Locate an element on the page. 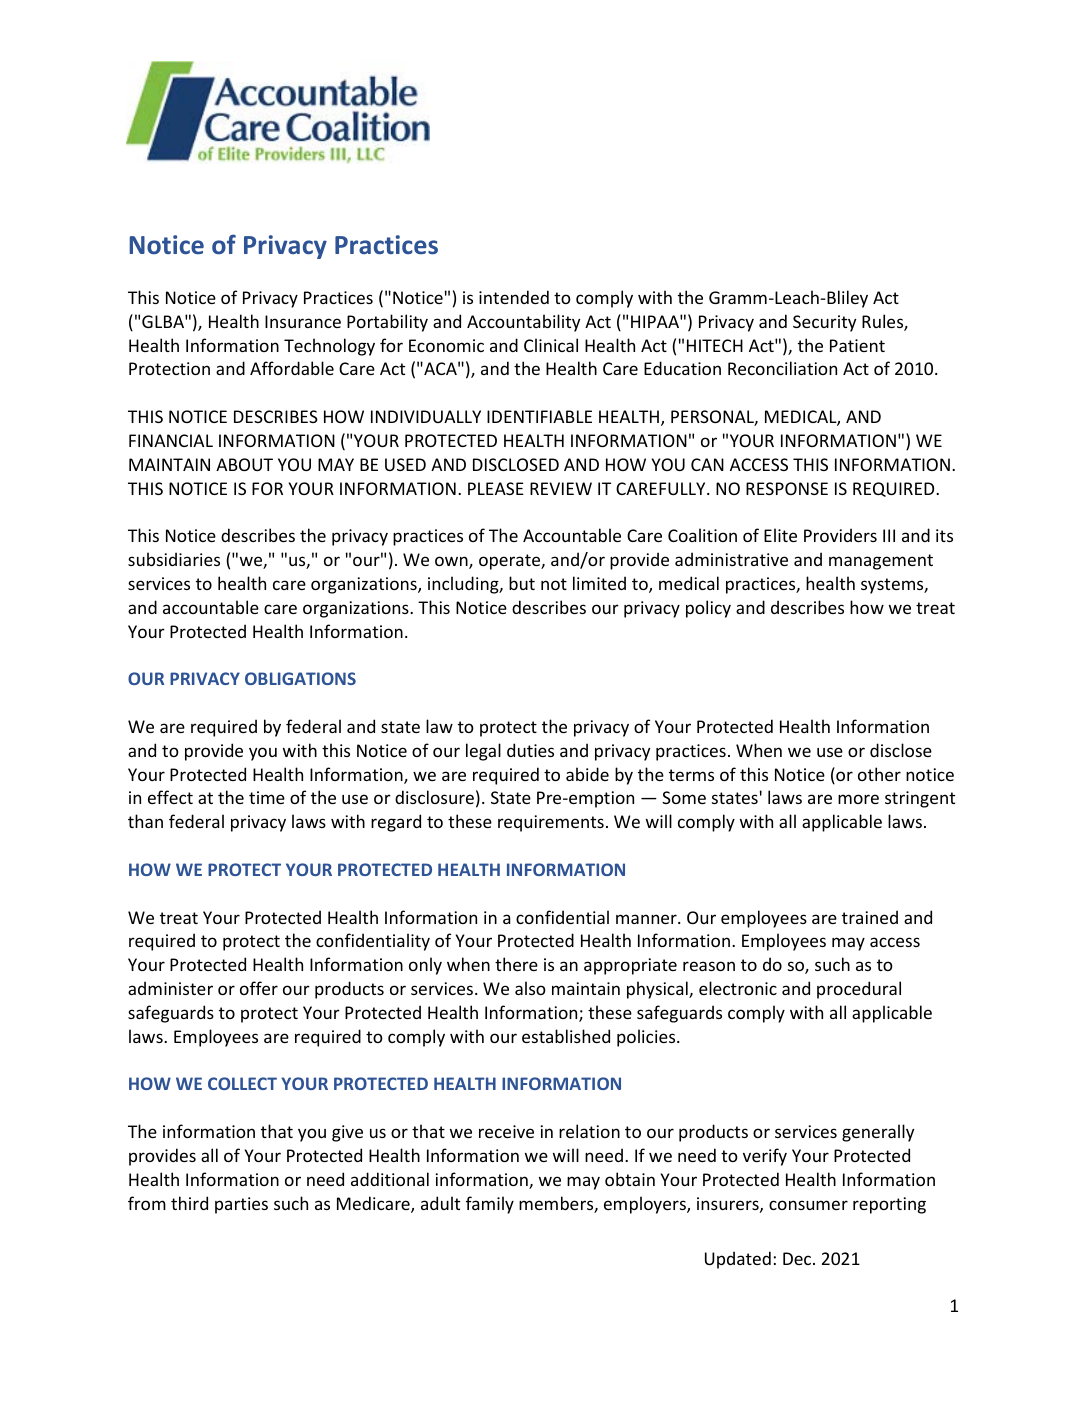  family is located at coordinates (490, 1205).
